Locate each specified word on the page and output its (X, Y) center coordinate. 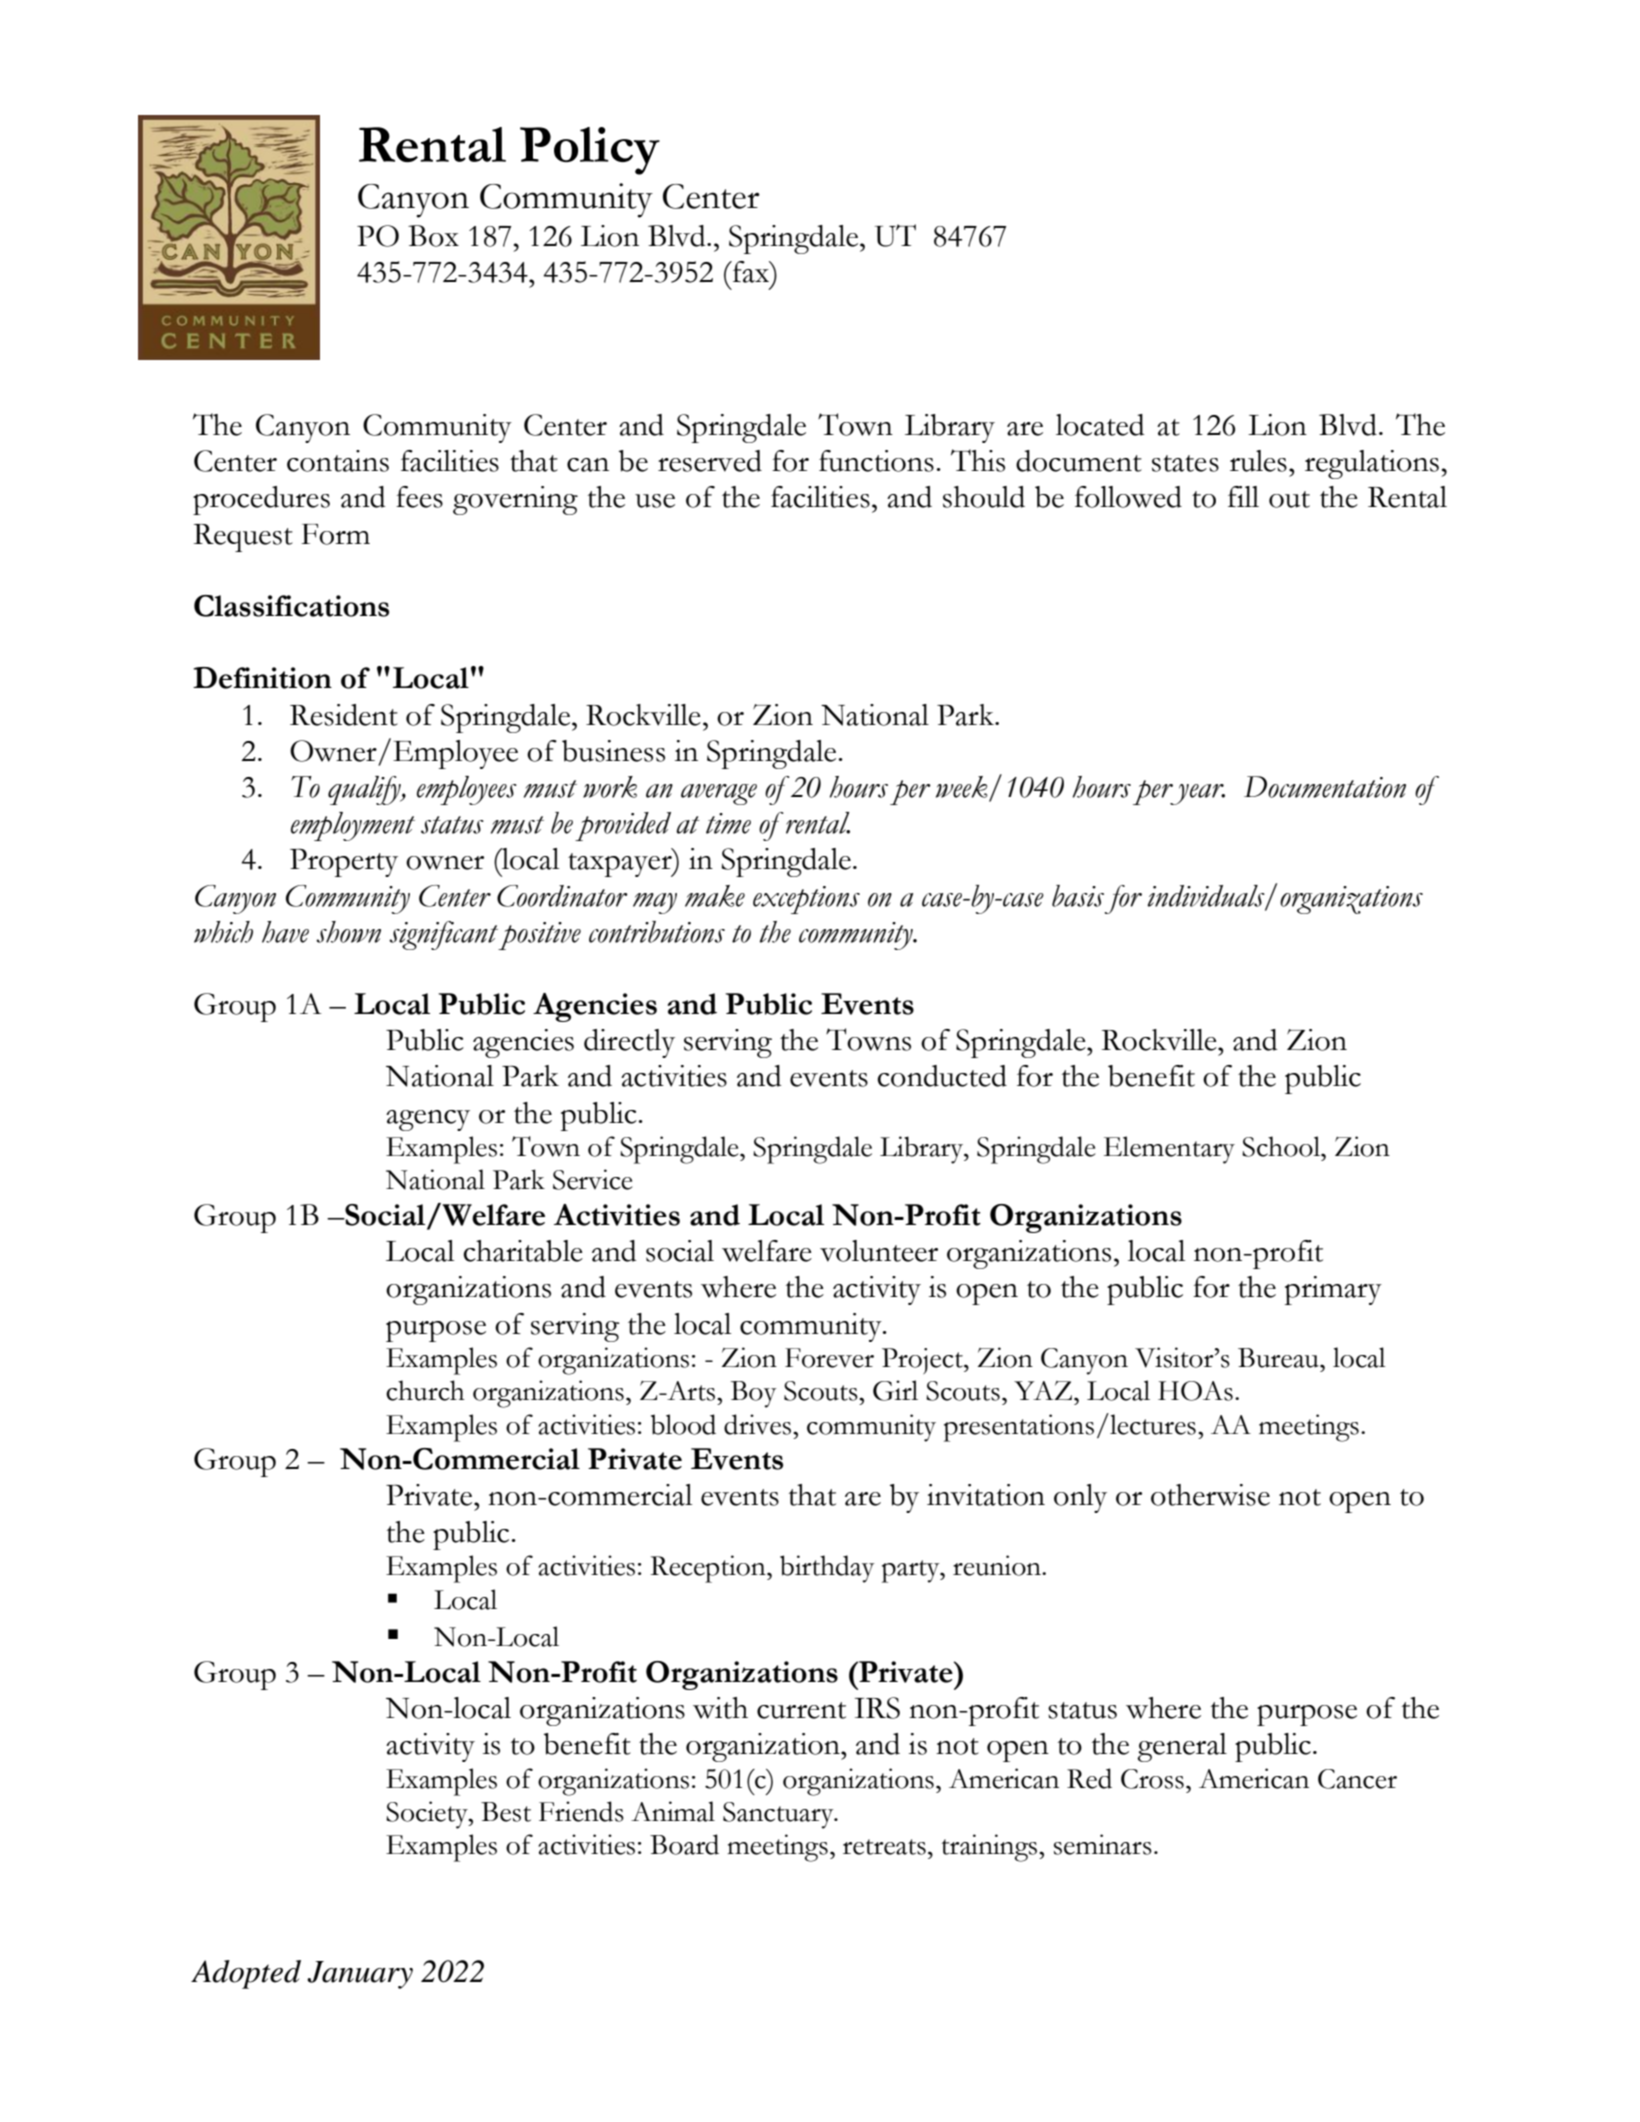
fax (751, 272)
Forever (829, 1358)
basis (1078, 896)
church (425, 1390)
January (360, 1975)
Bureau (1279, 1358)
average (719, 794)
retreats (884, 1847)
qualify (365, 790)
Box (433, 236)
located (1100, 425)
